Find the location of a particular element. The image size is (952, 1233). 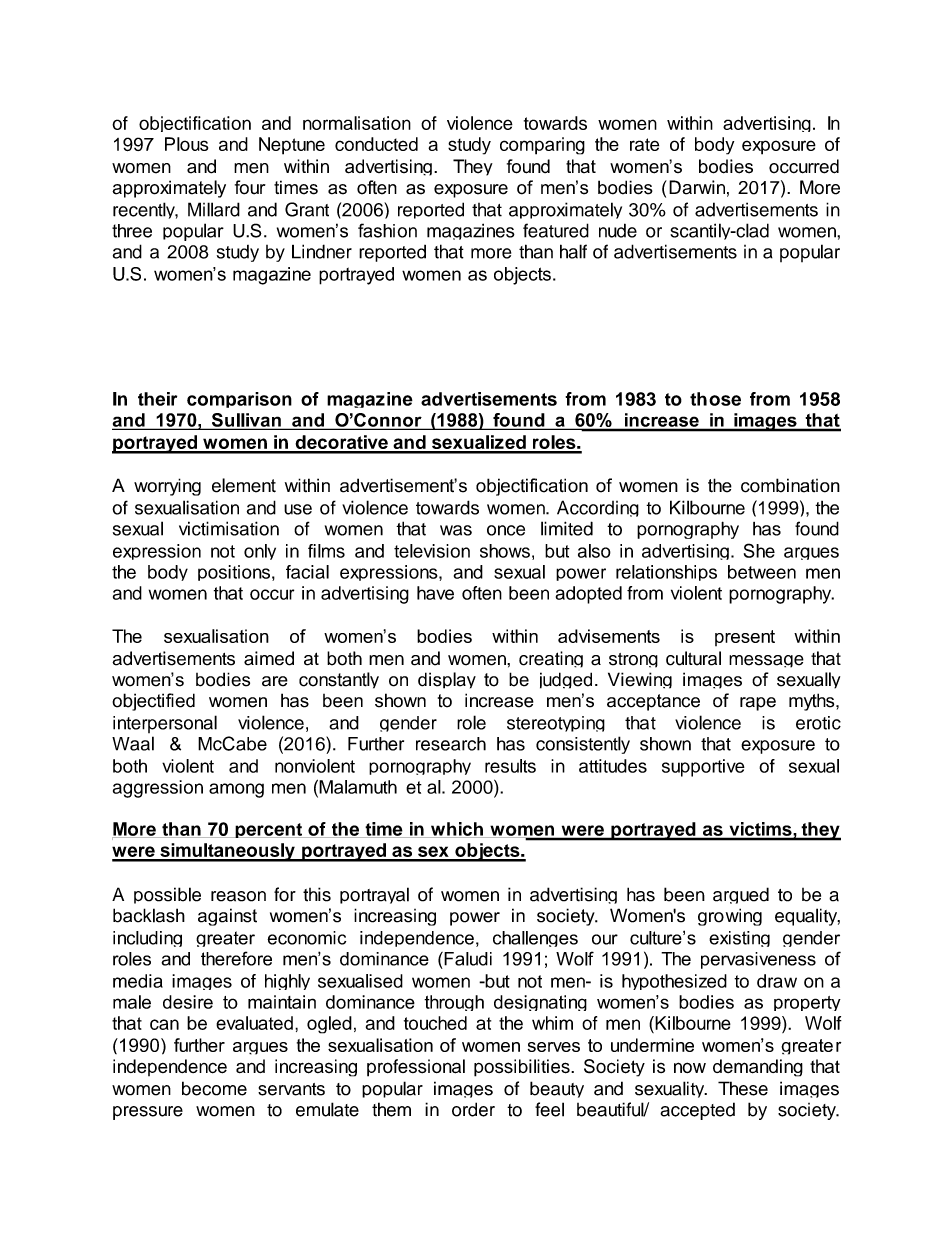

simultaneously is located at coordinates (227, 852).
